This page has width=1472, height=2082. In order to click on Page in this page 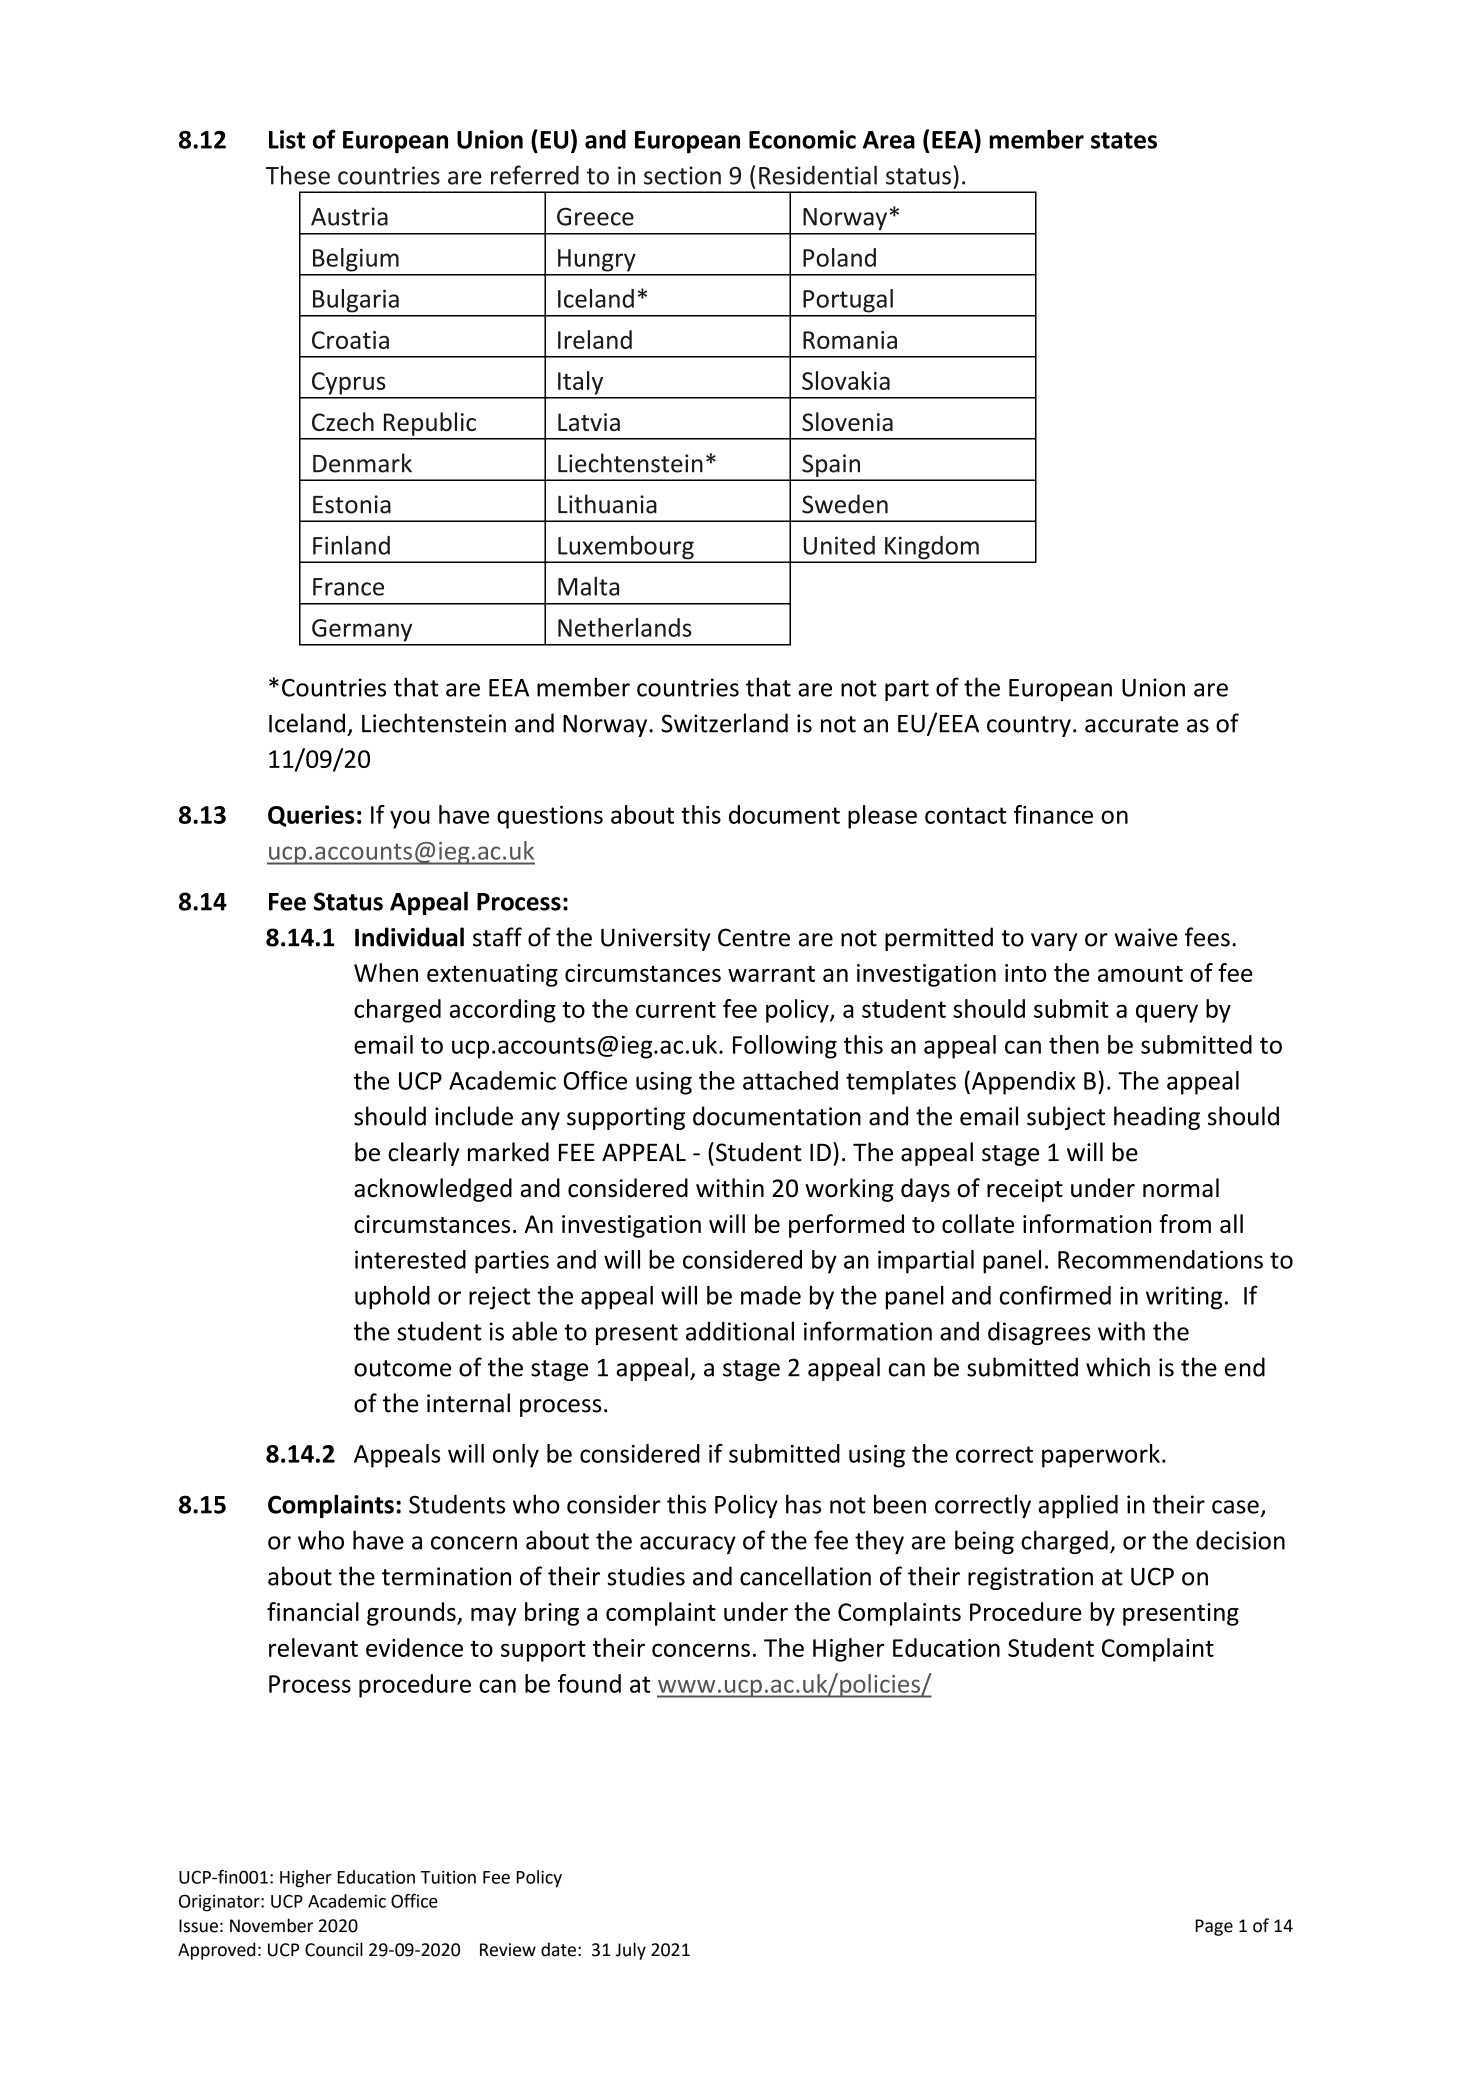, I will do `click(1214, 1927)`.
